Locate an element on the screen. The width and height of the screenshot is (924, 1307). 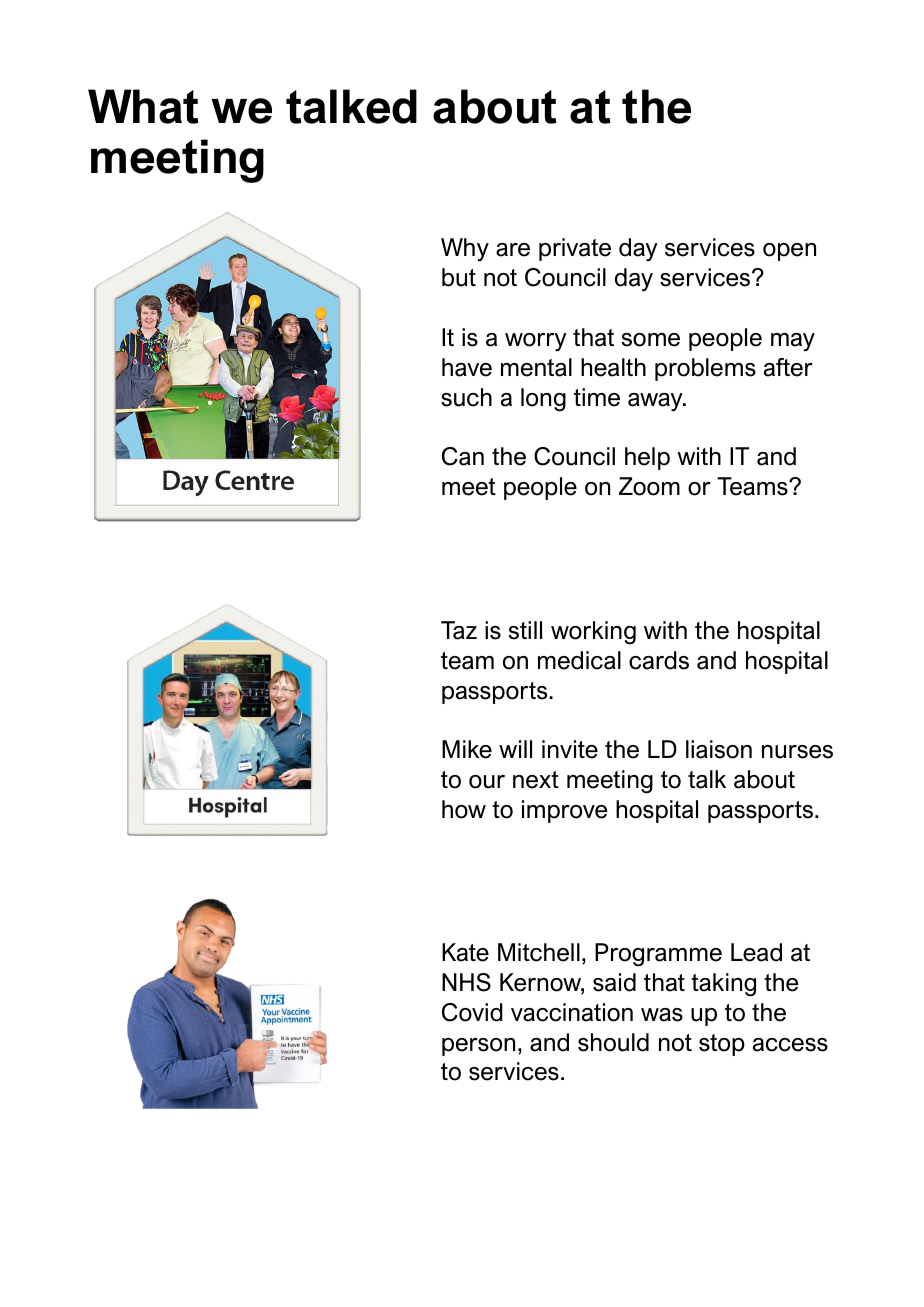
Taz is located at coordinates (459, 630).
